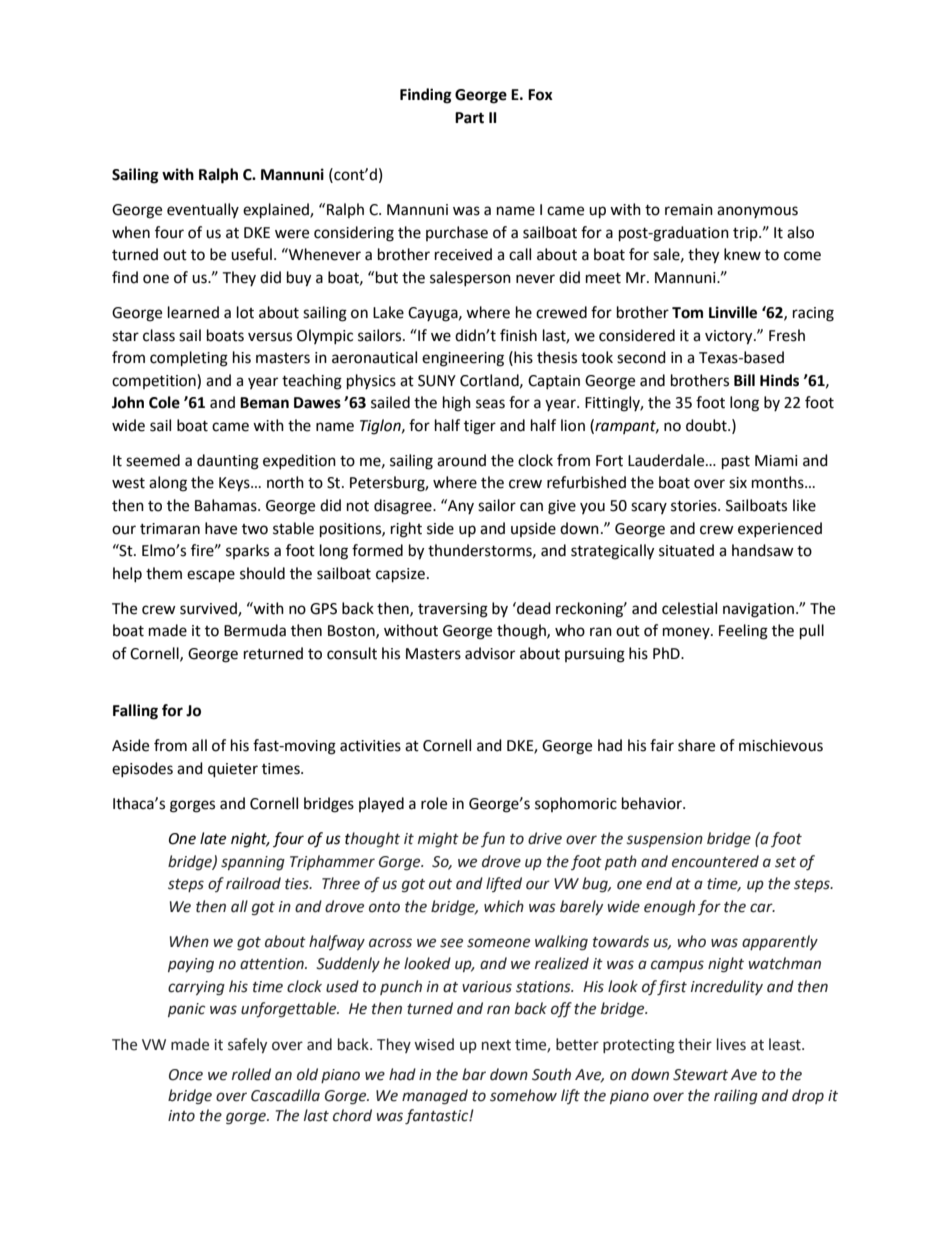  Describe the element at coordinates (758, 610) in the screenshot. I see `navigation` at that location.
